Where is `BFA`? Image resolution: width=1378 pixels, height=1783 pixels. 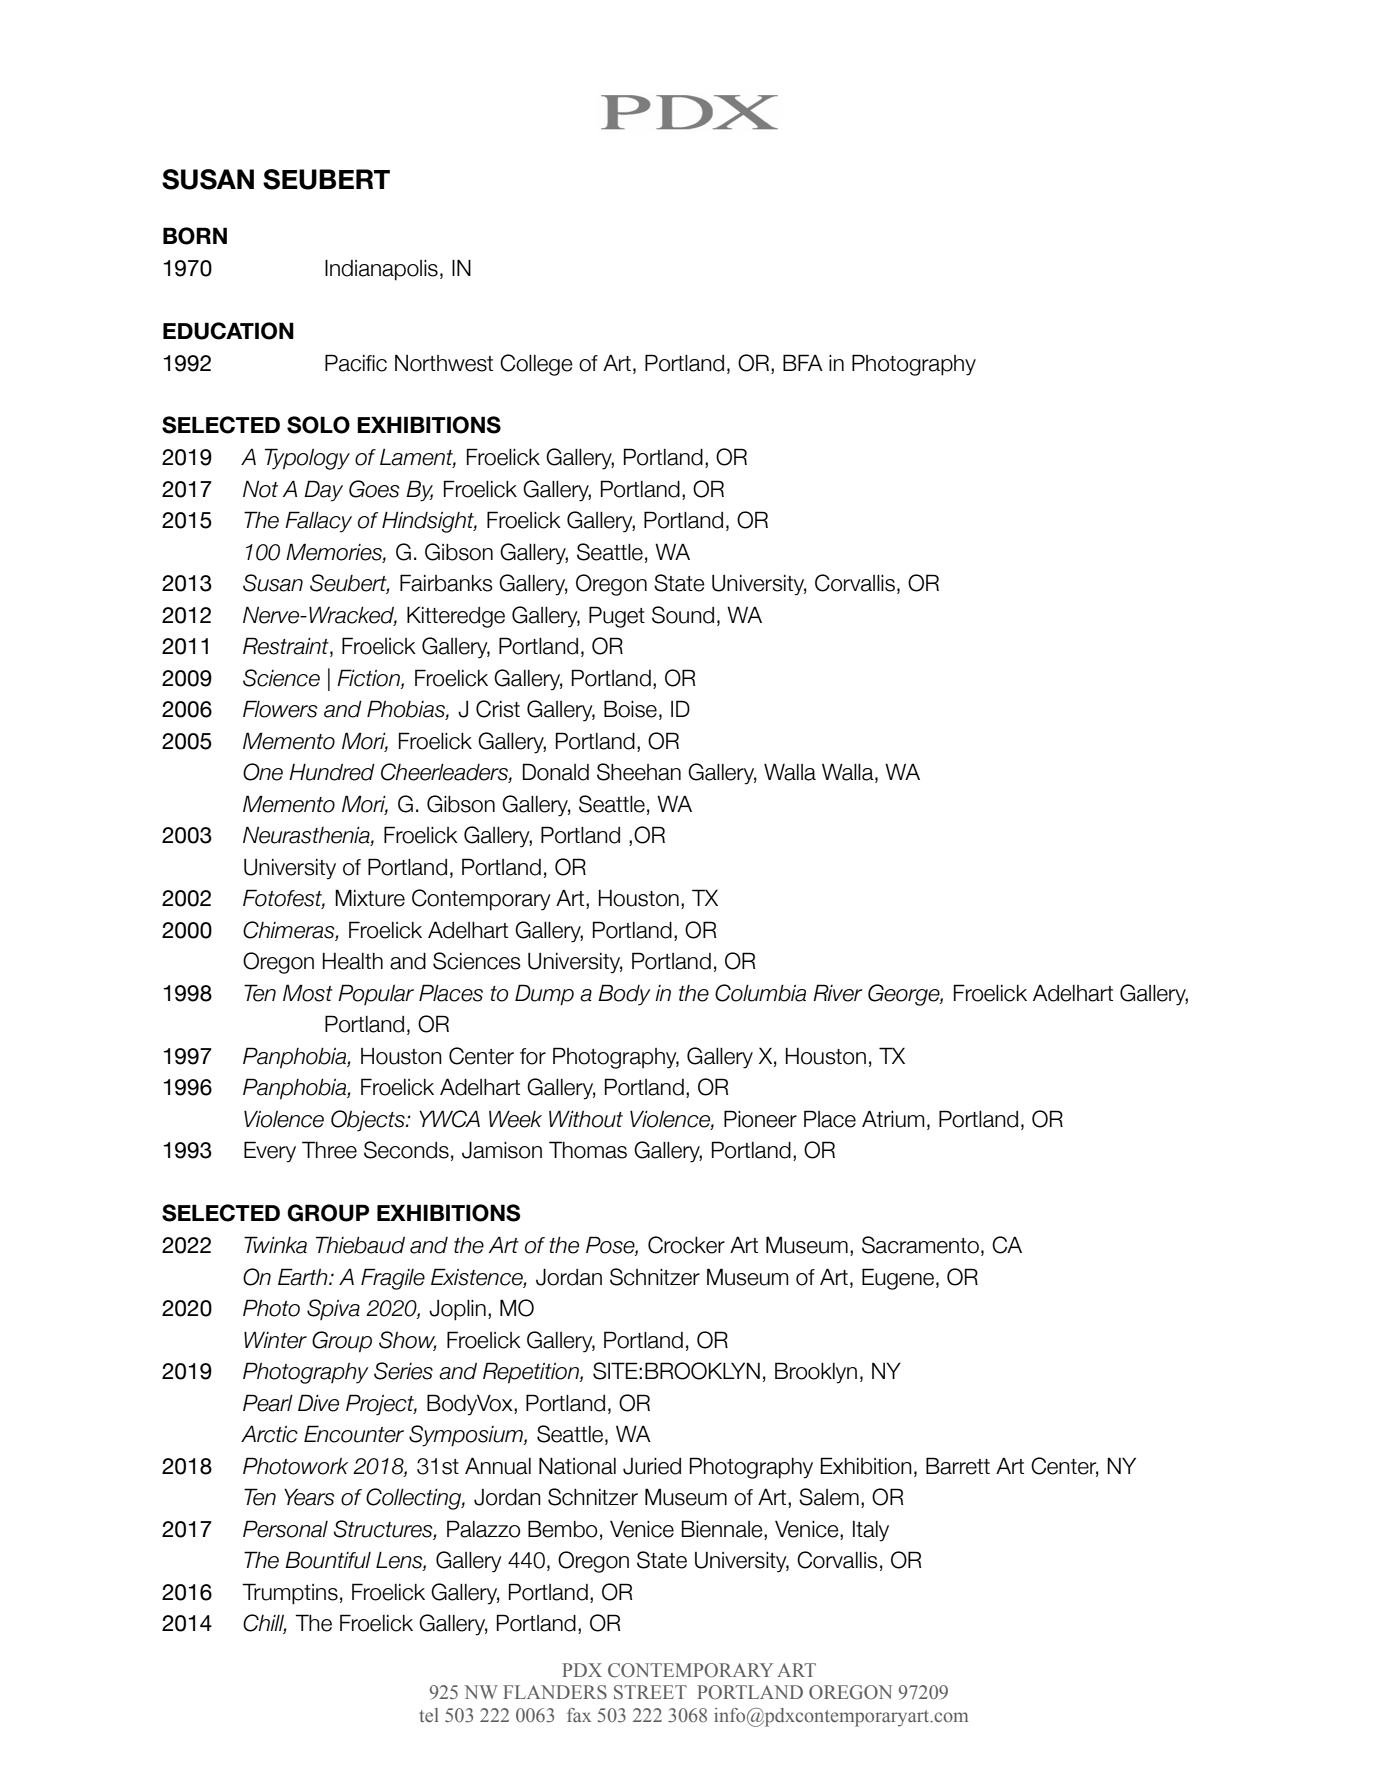
BFA is located at coordinates (803, 362).
